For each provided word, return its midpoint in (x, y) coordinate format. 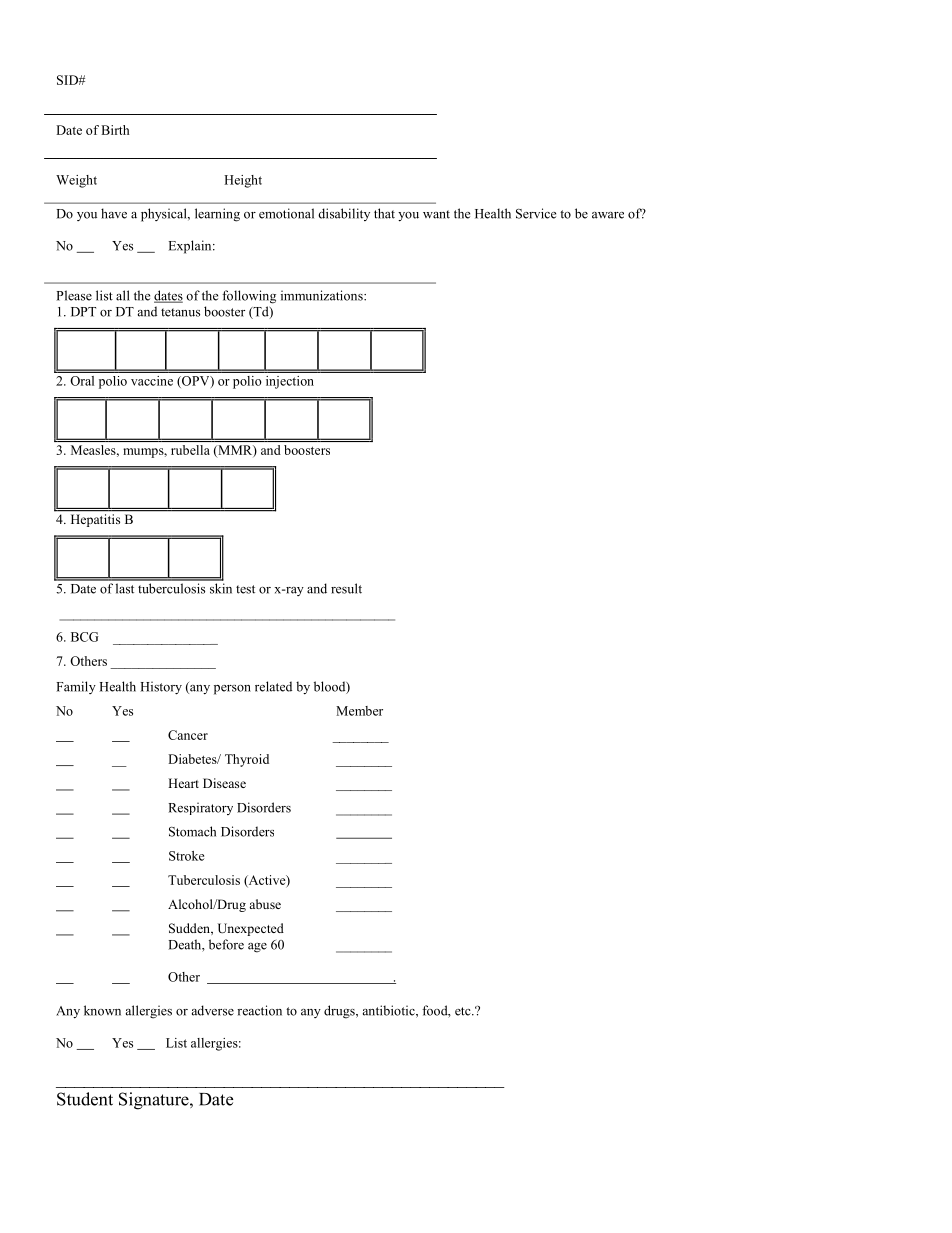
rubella (190, 450)
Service (536, 213)
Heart (183, 783)
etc (464, 1011)
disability (344, 214)
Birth (115, 130)
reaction (259, 1010)
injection (290, 382)
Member (359, 711)
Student (85, 1099)
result (346, 588)
